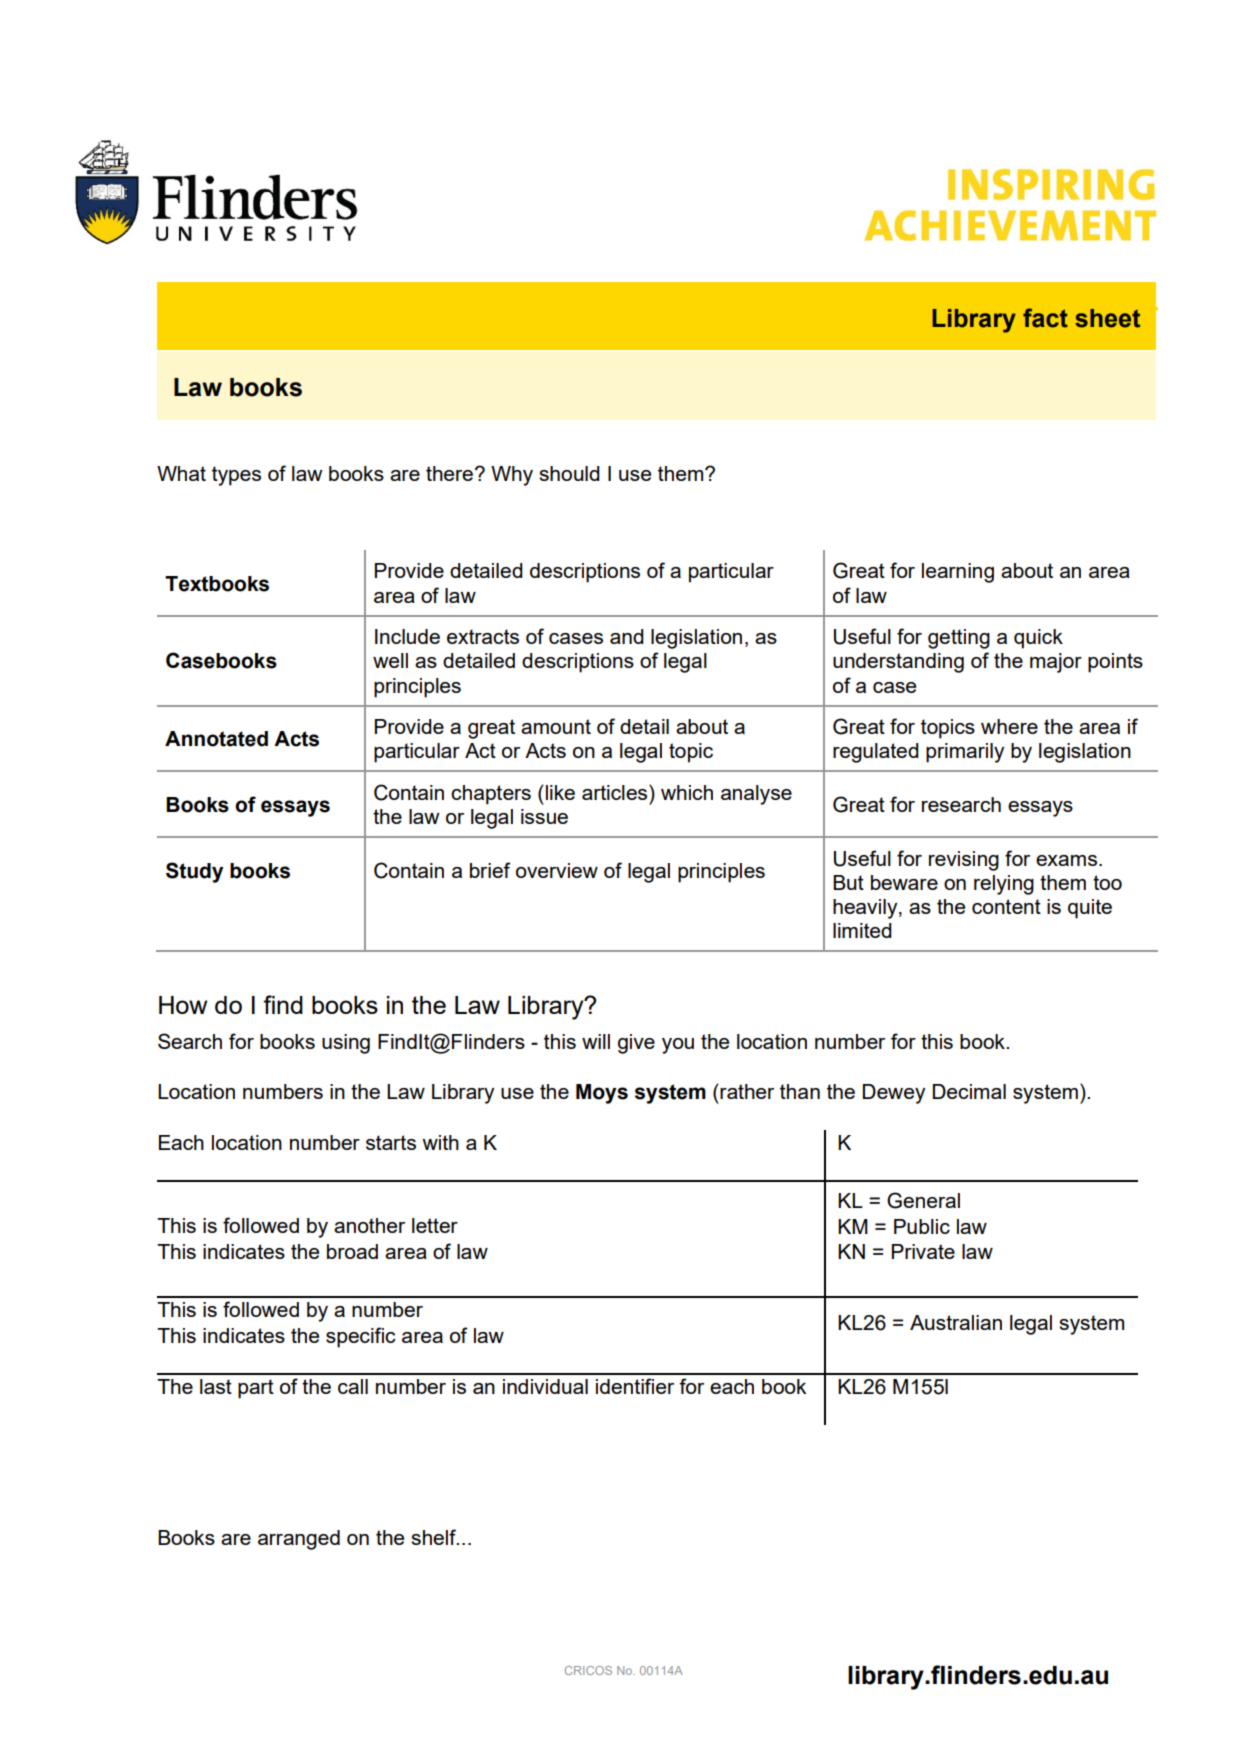 This document has height=1763, width=1247. What do you see at coordinates (956, 1322) in the document?
I see `Australian` at bounding box center [956, 1322].
